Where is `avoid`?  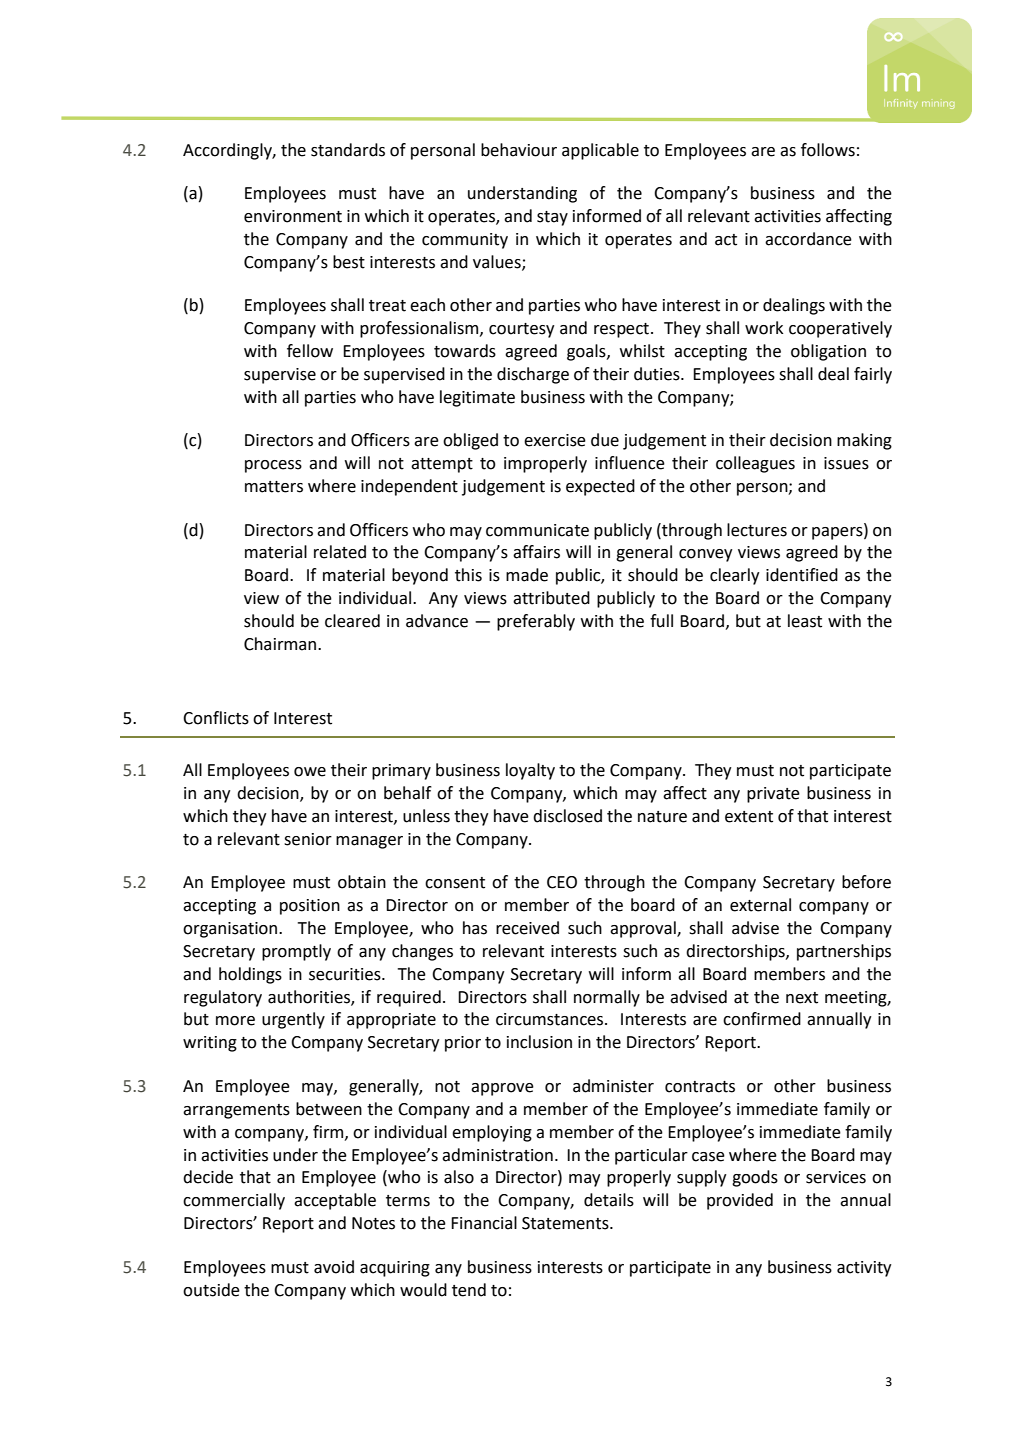
avoid is located at coordinates (334, 1267).
